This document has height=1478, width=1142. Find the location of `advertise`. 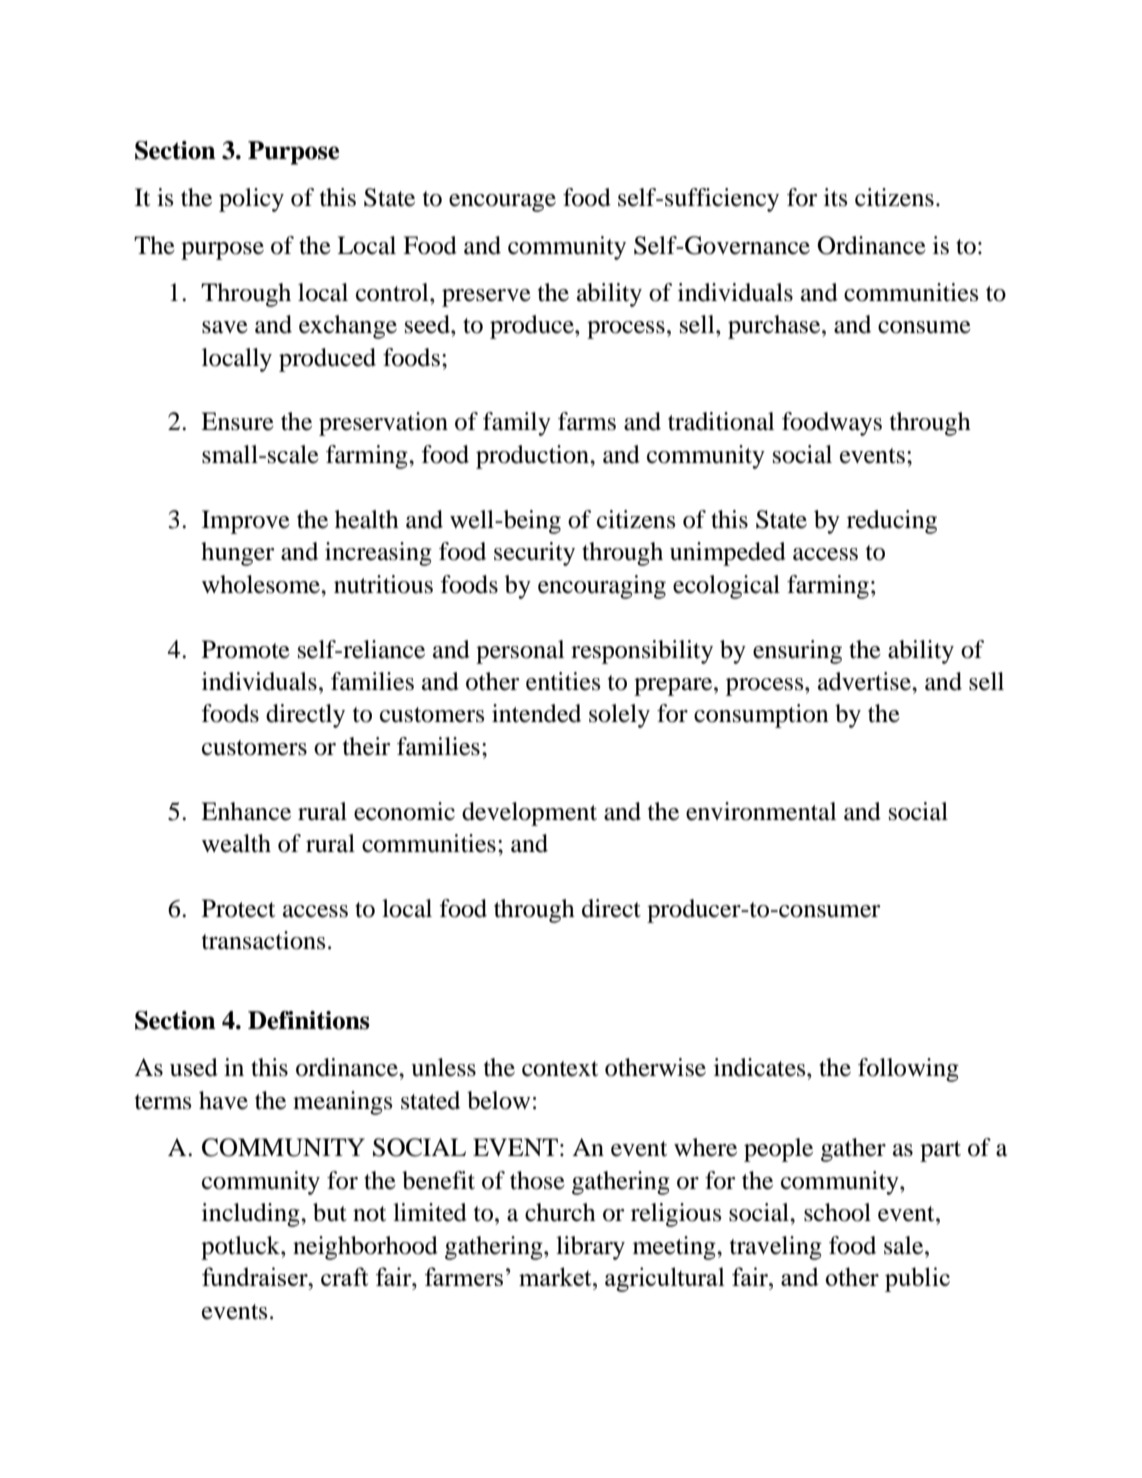

advertise is located at coordinates (865, 681).
